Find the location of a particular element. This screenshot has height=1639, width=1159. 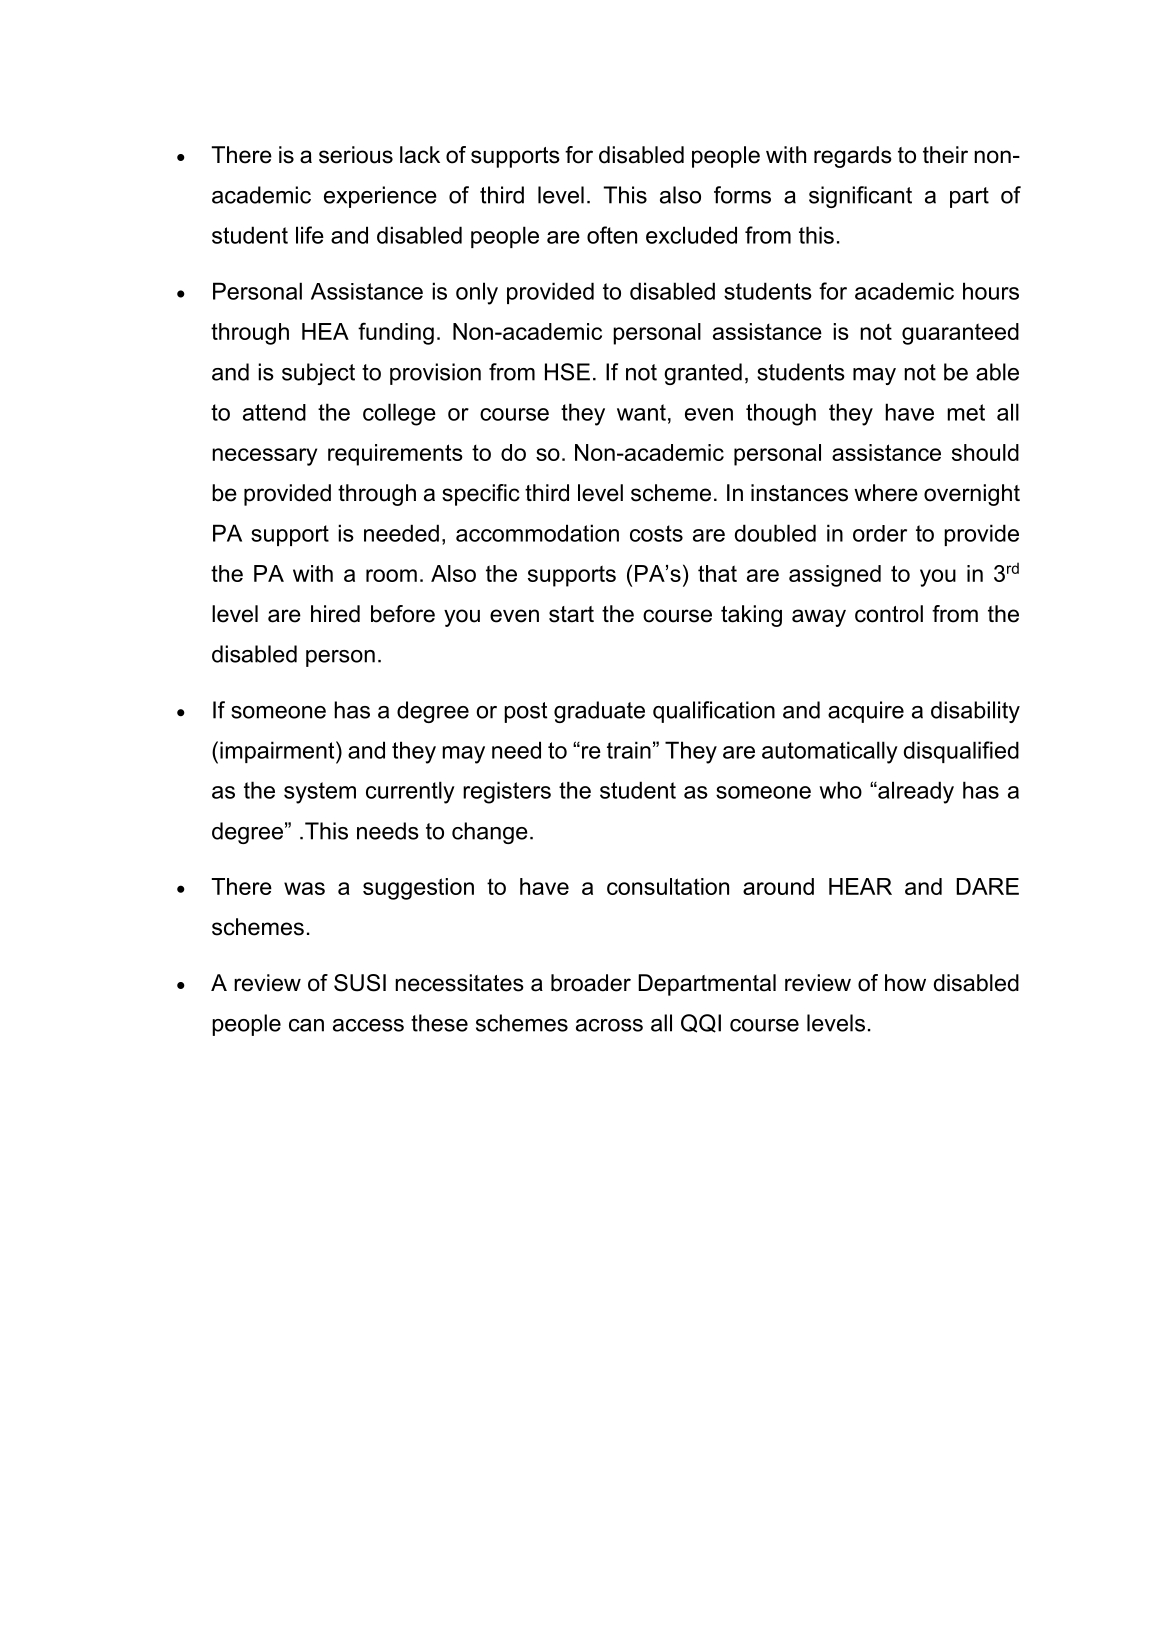

often is located at coordinates (612, 235).
